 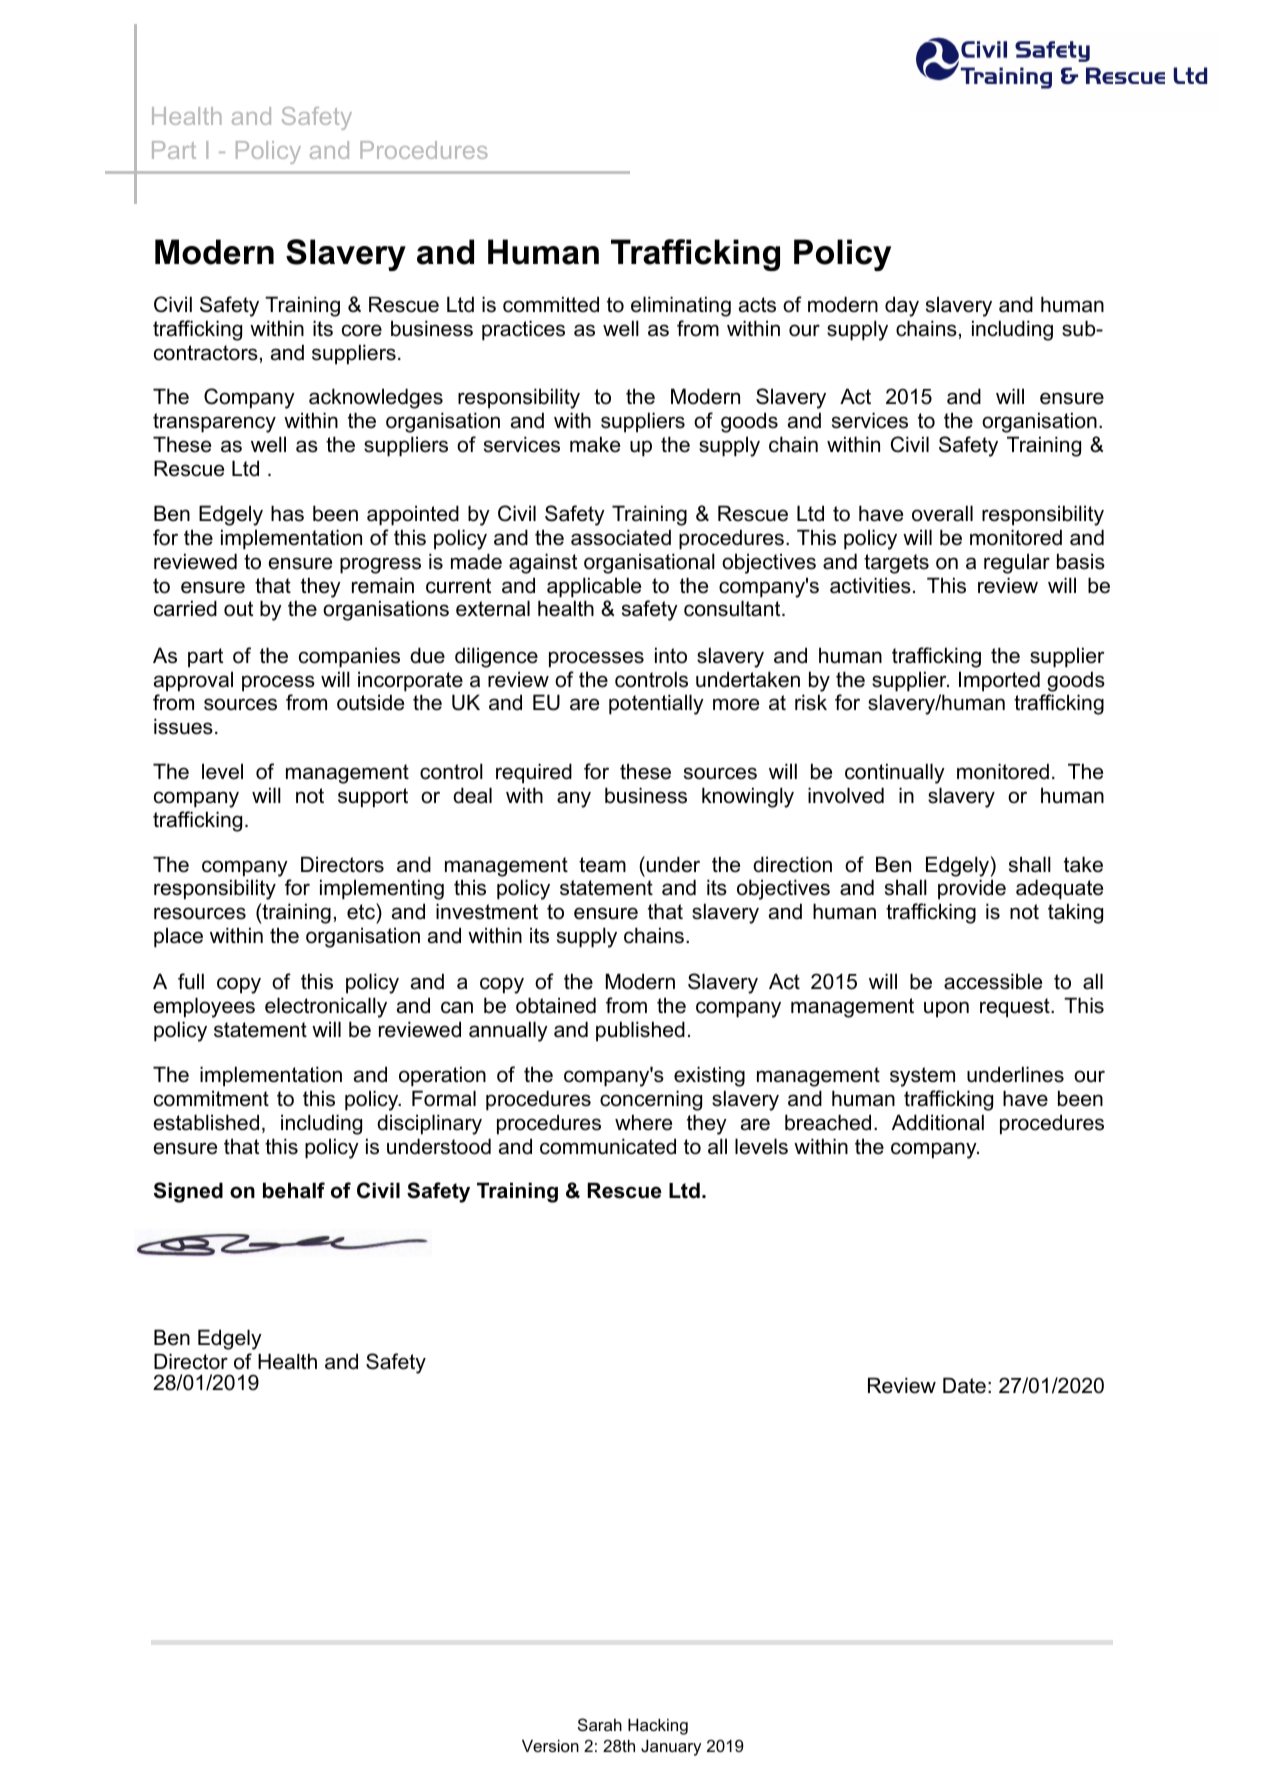 What do you see at coordinates (671, 1748) in the image?
I see `January` at bounding box center [671, 1748].
